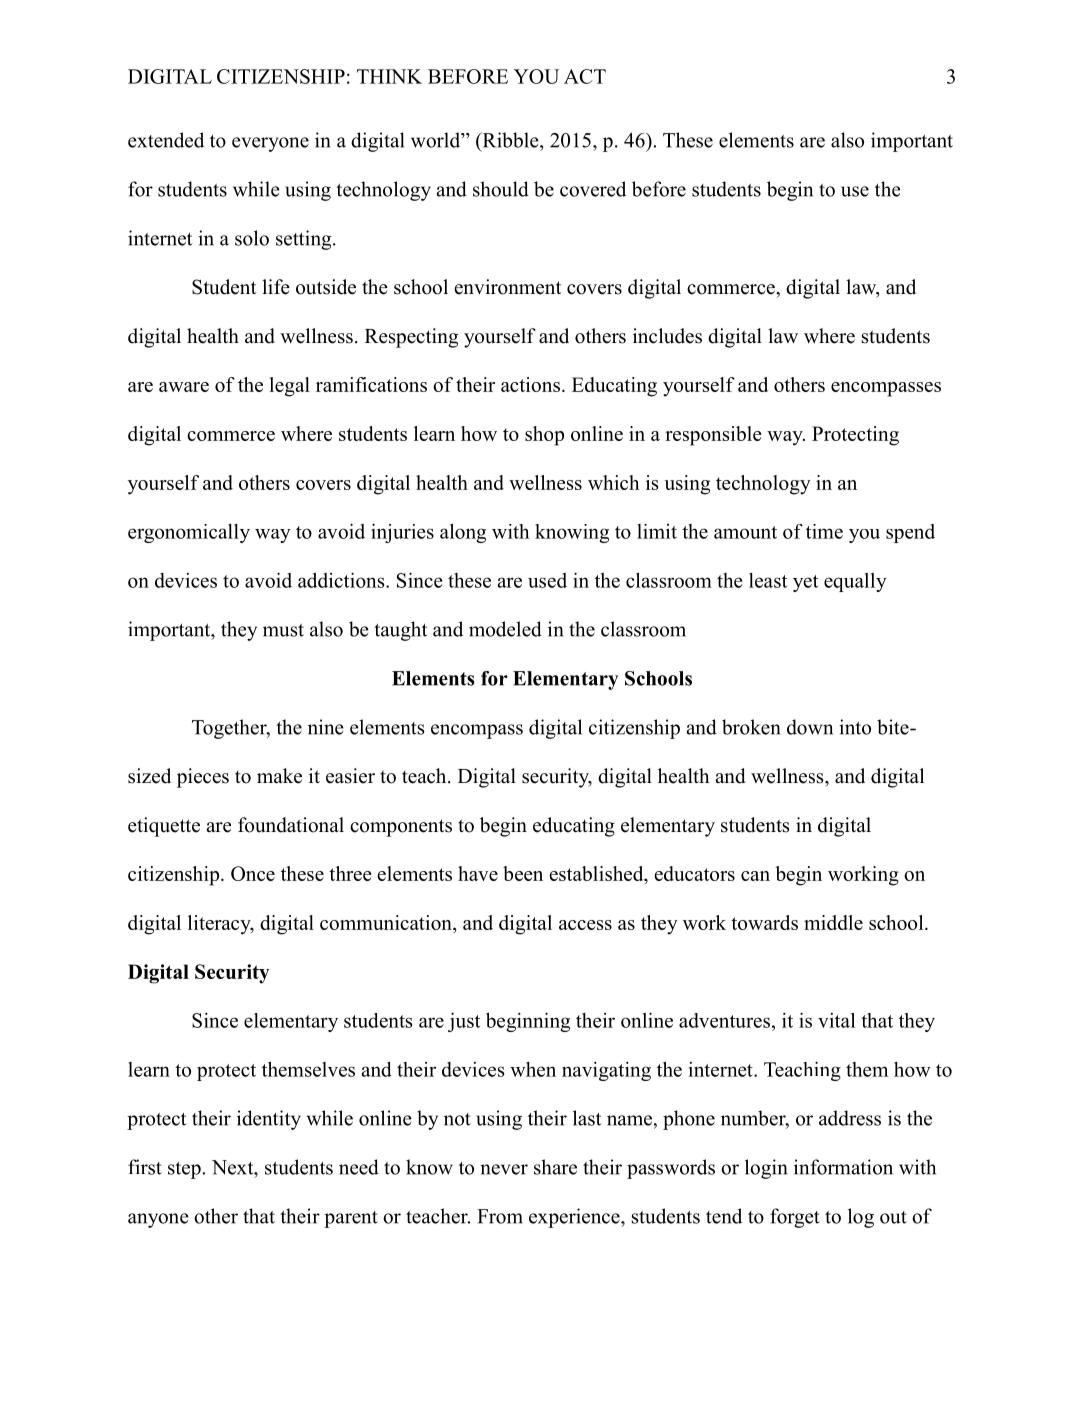  I want to click on must, so click(283, 630).
